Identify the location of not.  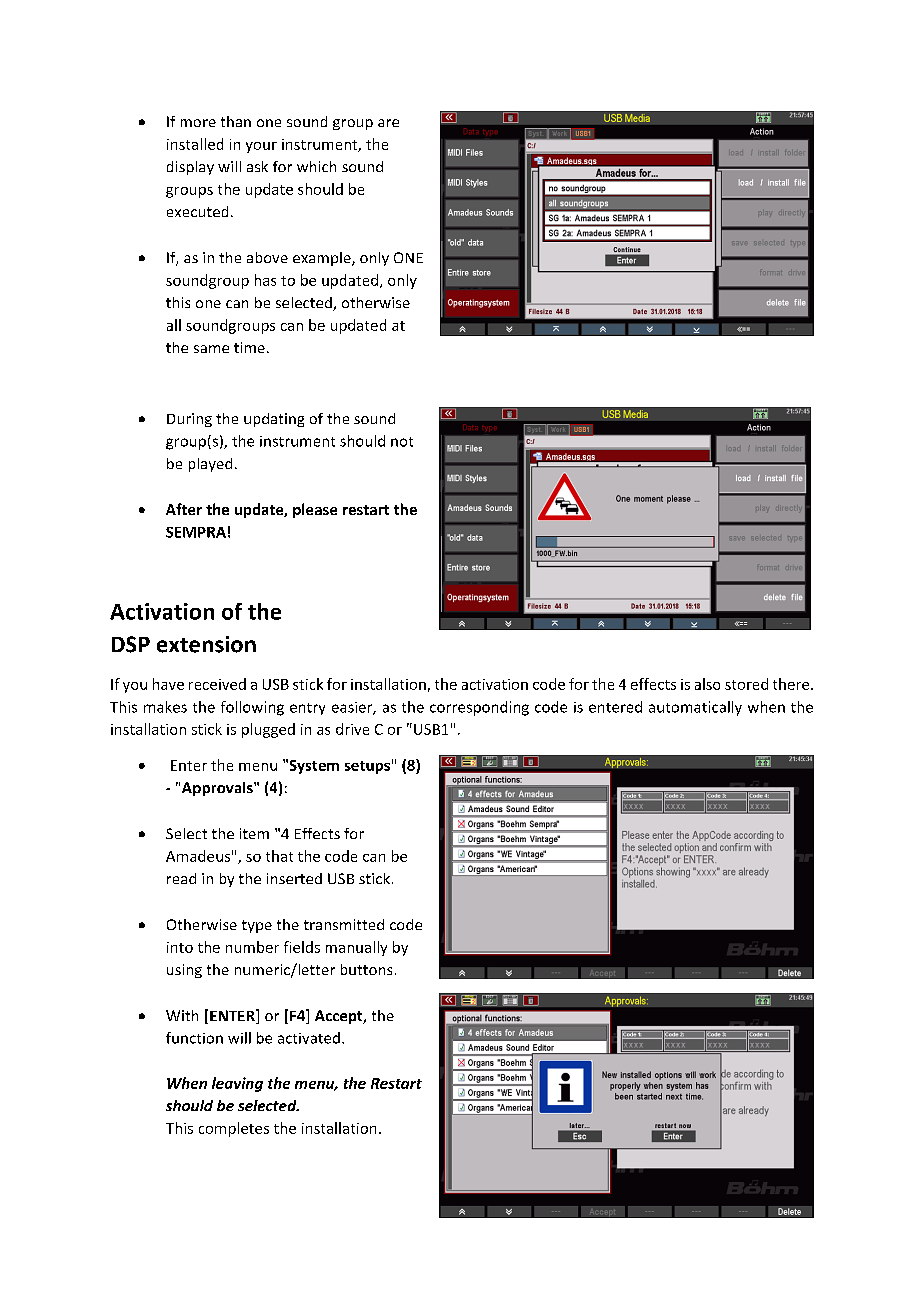
(402, 442).
